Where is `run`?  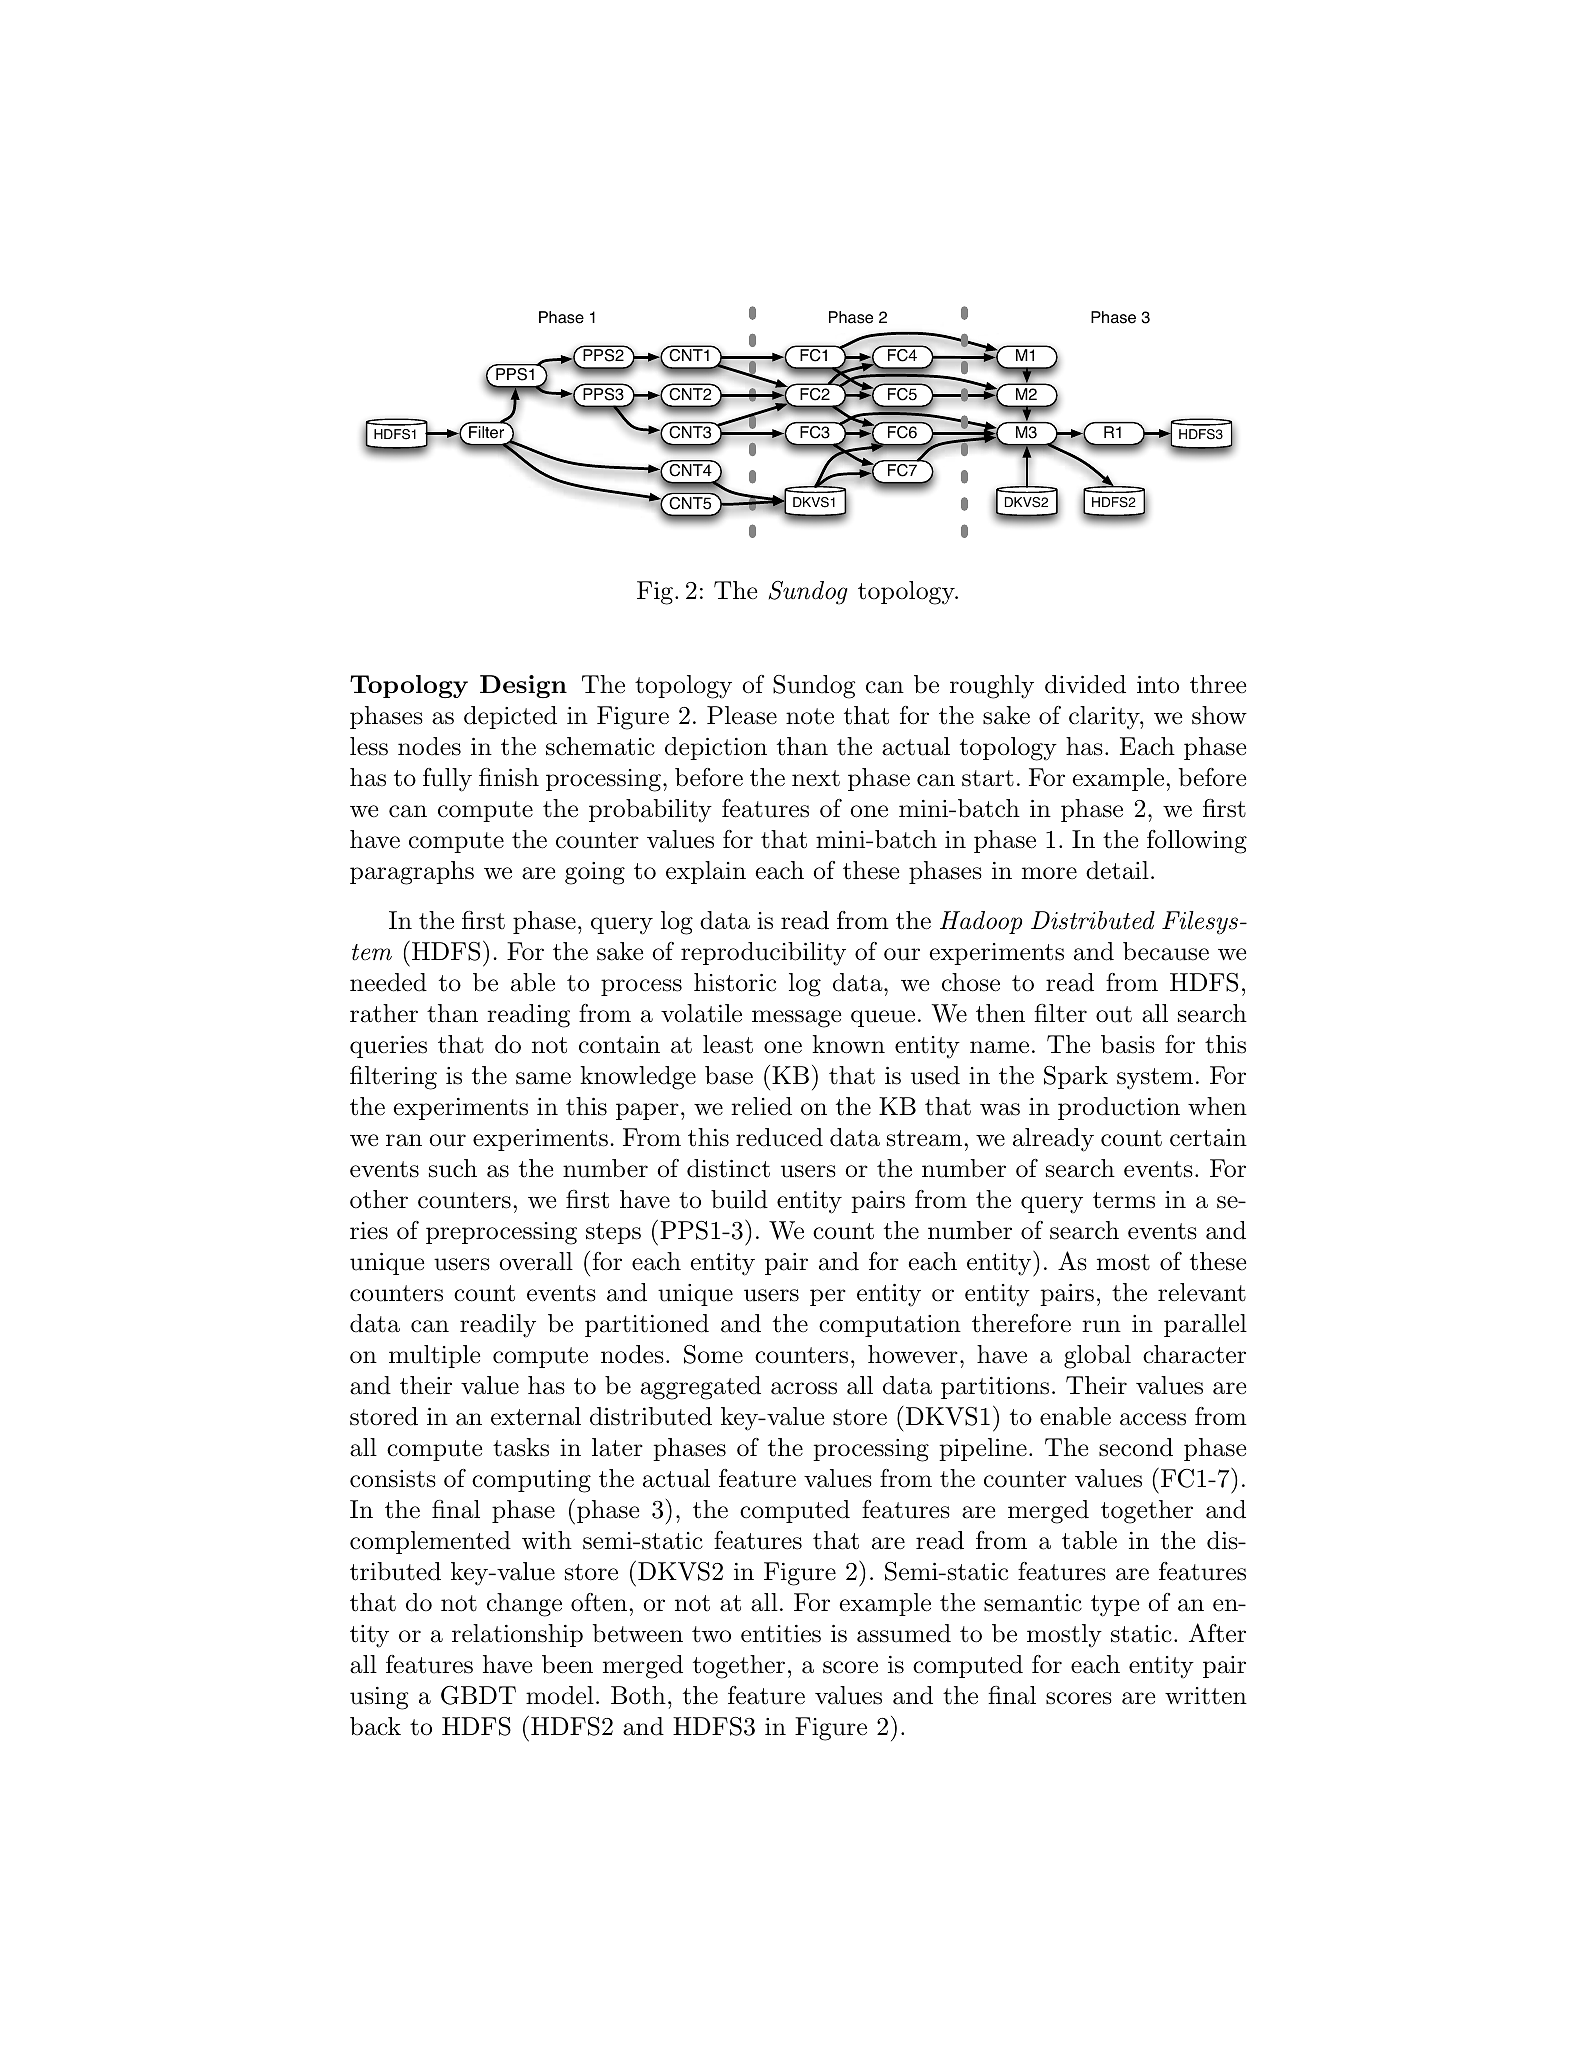
run is located at coordinates (1101, 1326).
